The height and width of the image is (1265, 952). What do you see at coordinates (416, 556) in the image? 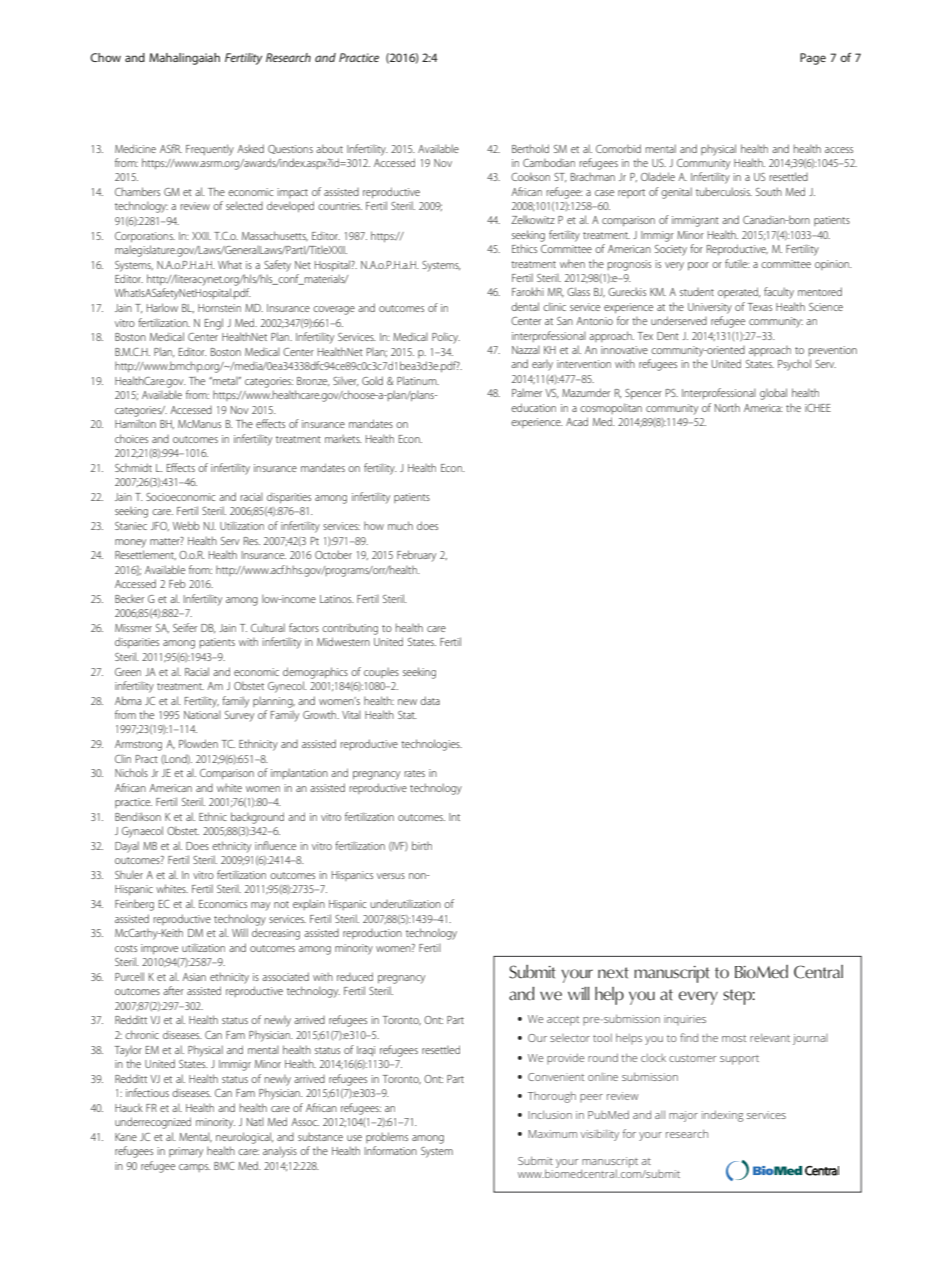
I see `February` at bounding box center [416, 556].
